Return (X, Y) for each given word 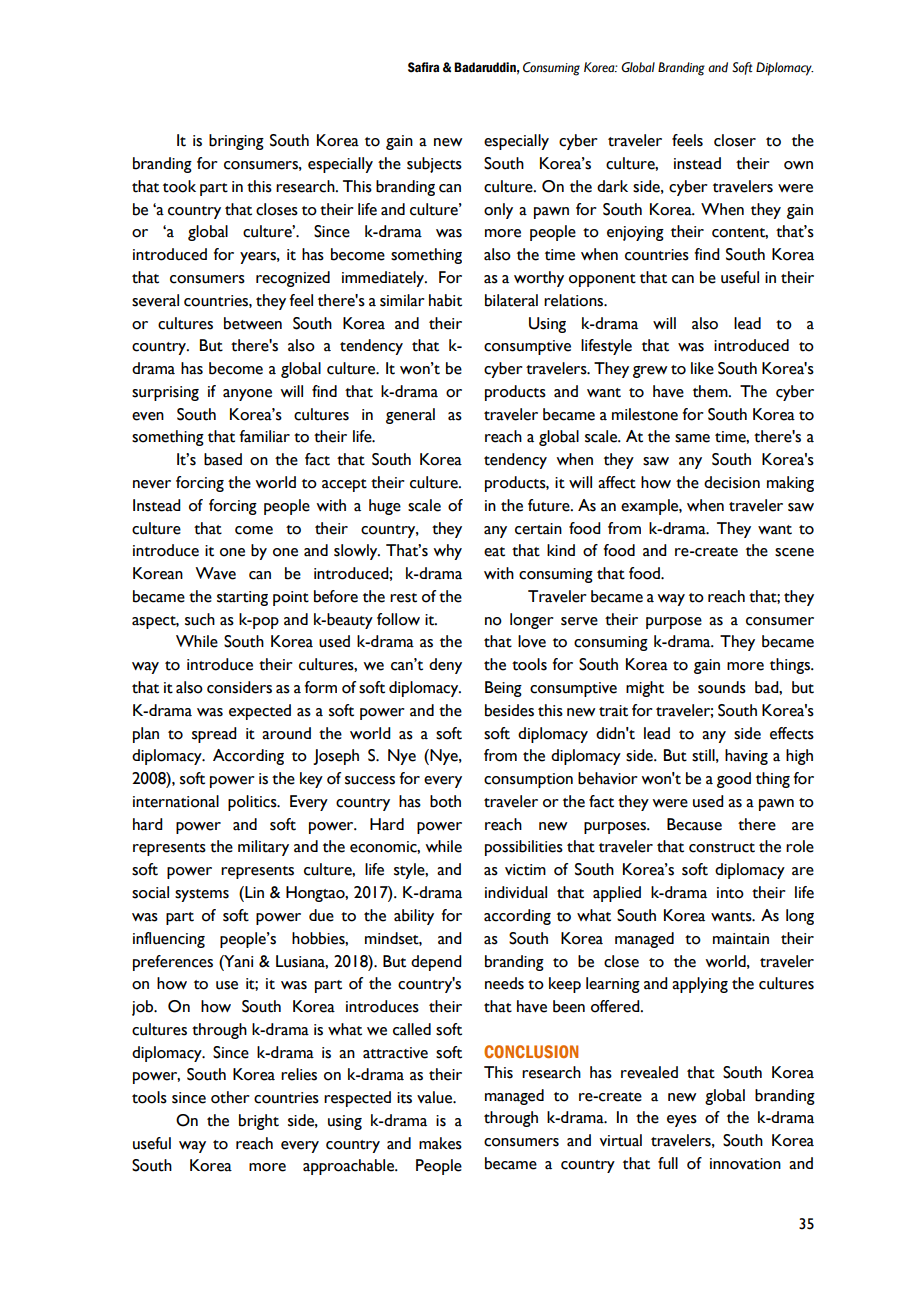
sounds (722, 687)
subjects (434, 165)
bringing (236, 142)
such (200, 619)
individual (516, 892)
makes (440, 1143)
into (730, 893)
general (410, 416)
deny (445, 666)
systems (202, 895)
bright (259, 1122)
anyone (247, 395)
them (711, 391)
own (798, 165)
